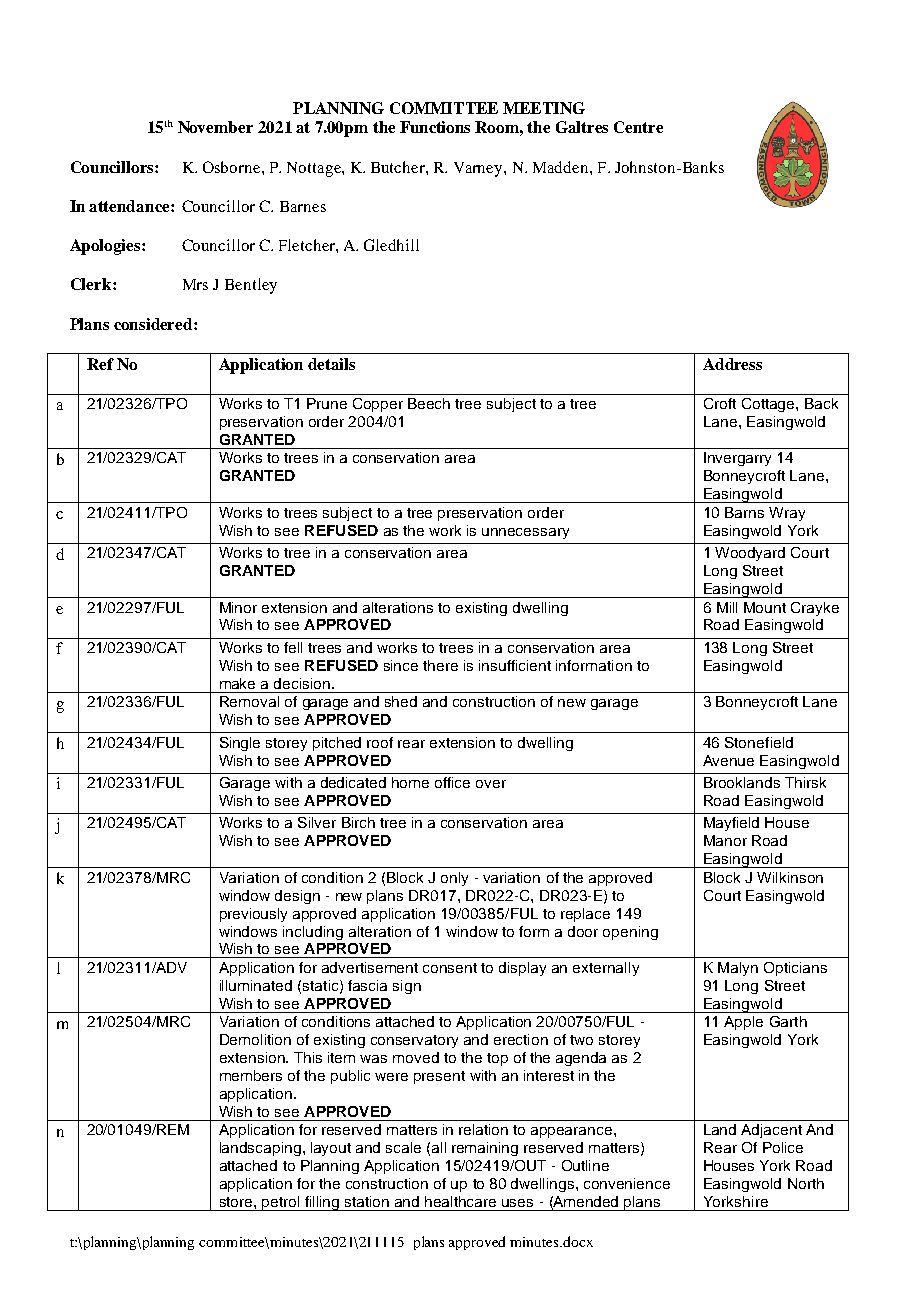 This screenshot has width=924, height=1308. I want to click on there, so click(440, 665).
